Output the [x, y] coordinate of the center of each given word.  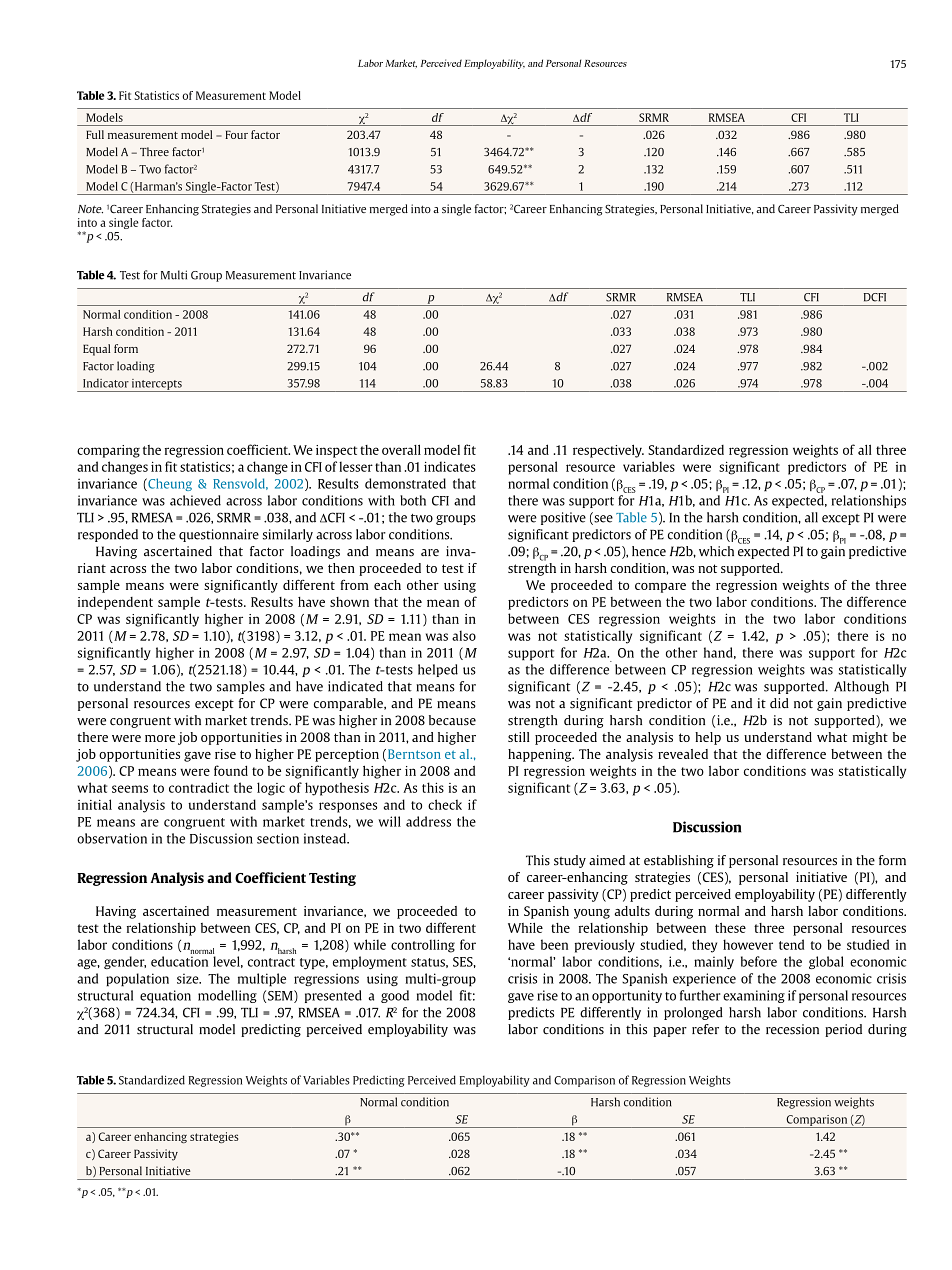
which [716, 551]
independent [115, 603]
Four [236, 134]
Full [95, 134]
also [464, 635]
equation [165, 996]
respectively [608, 451]
